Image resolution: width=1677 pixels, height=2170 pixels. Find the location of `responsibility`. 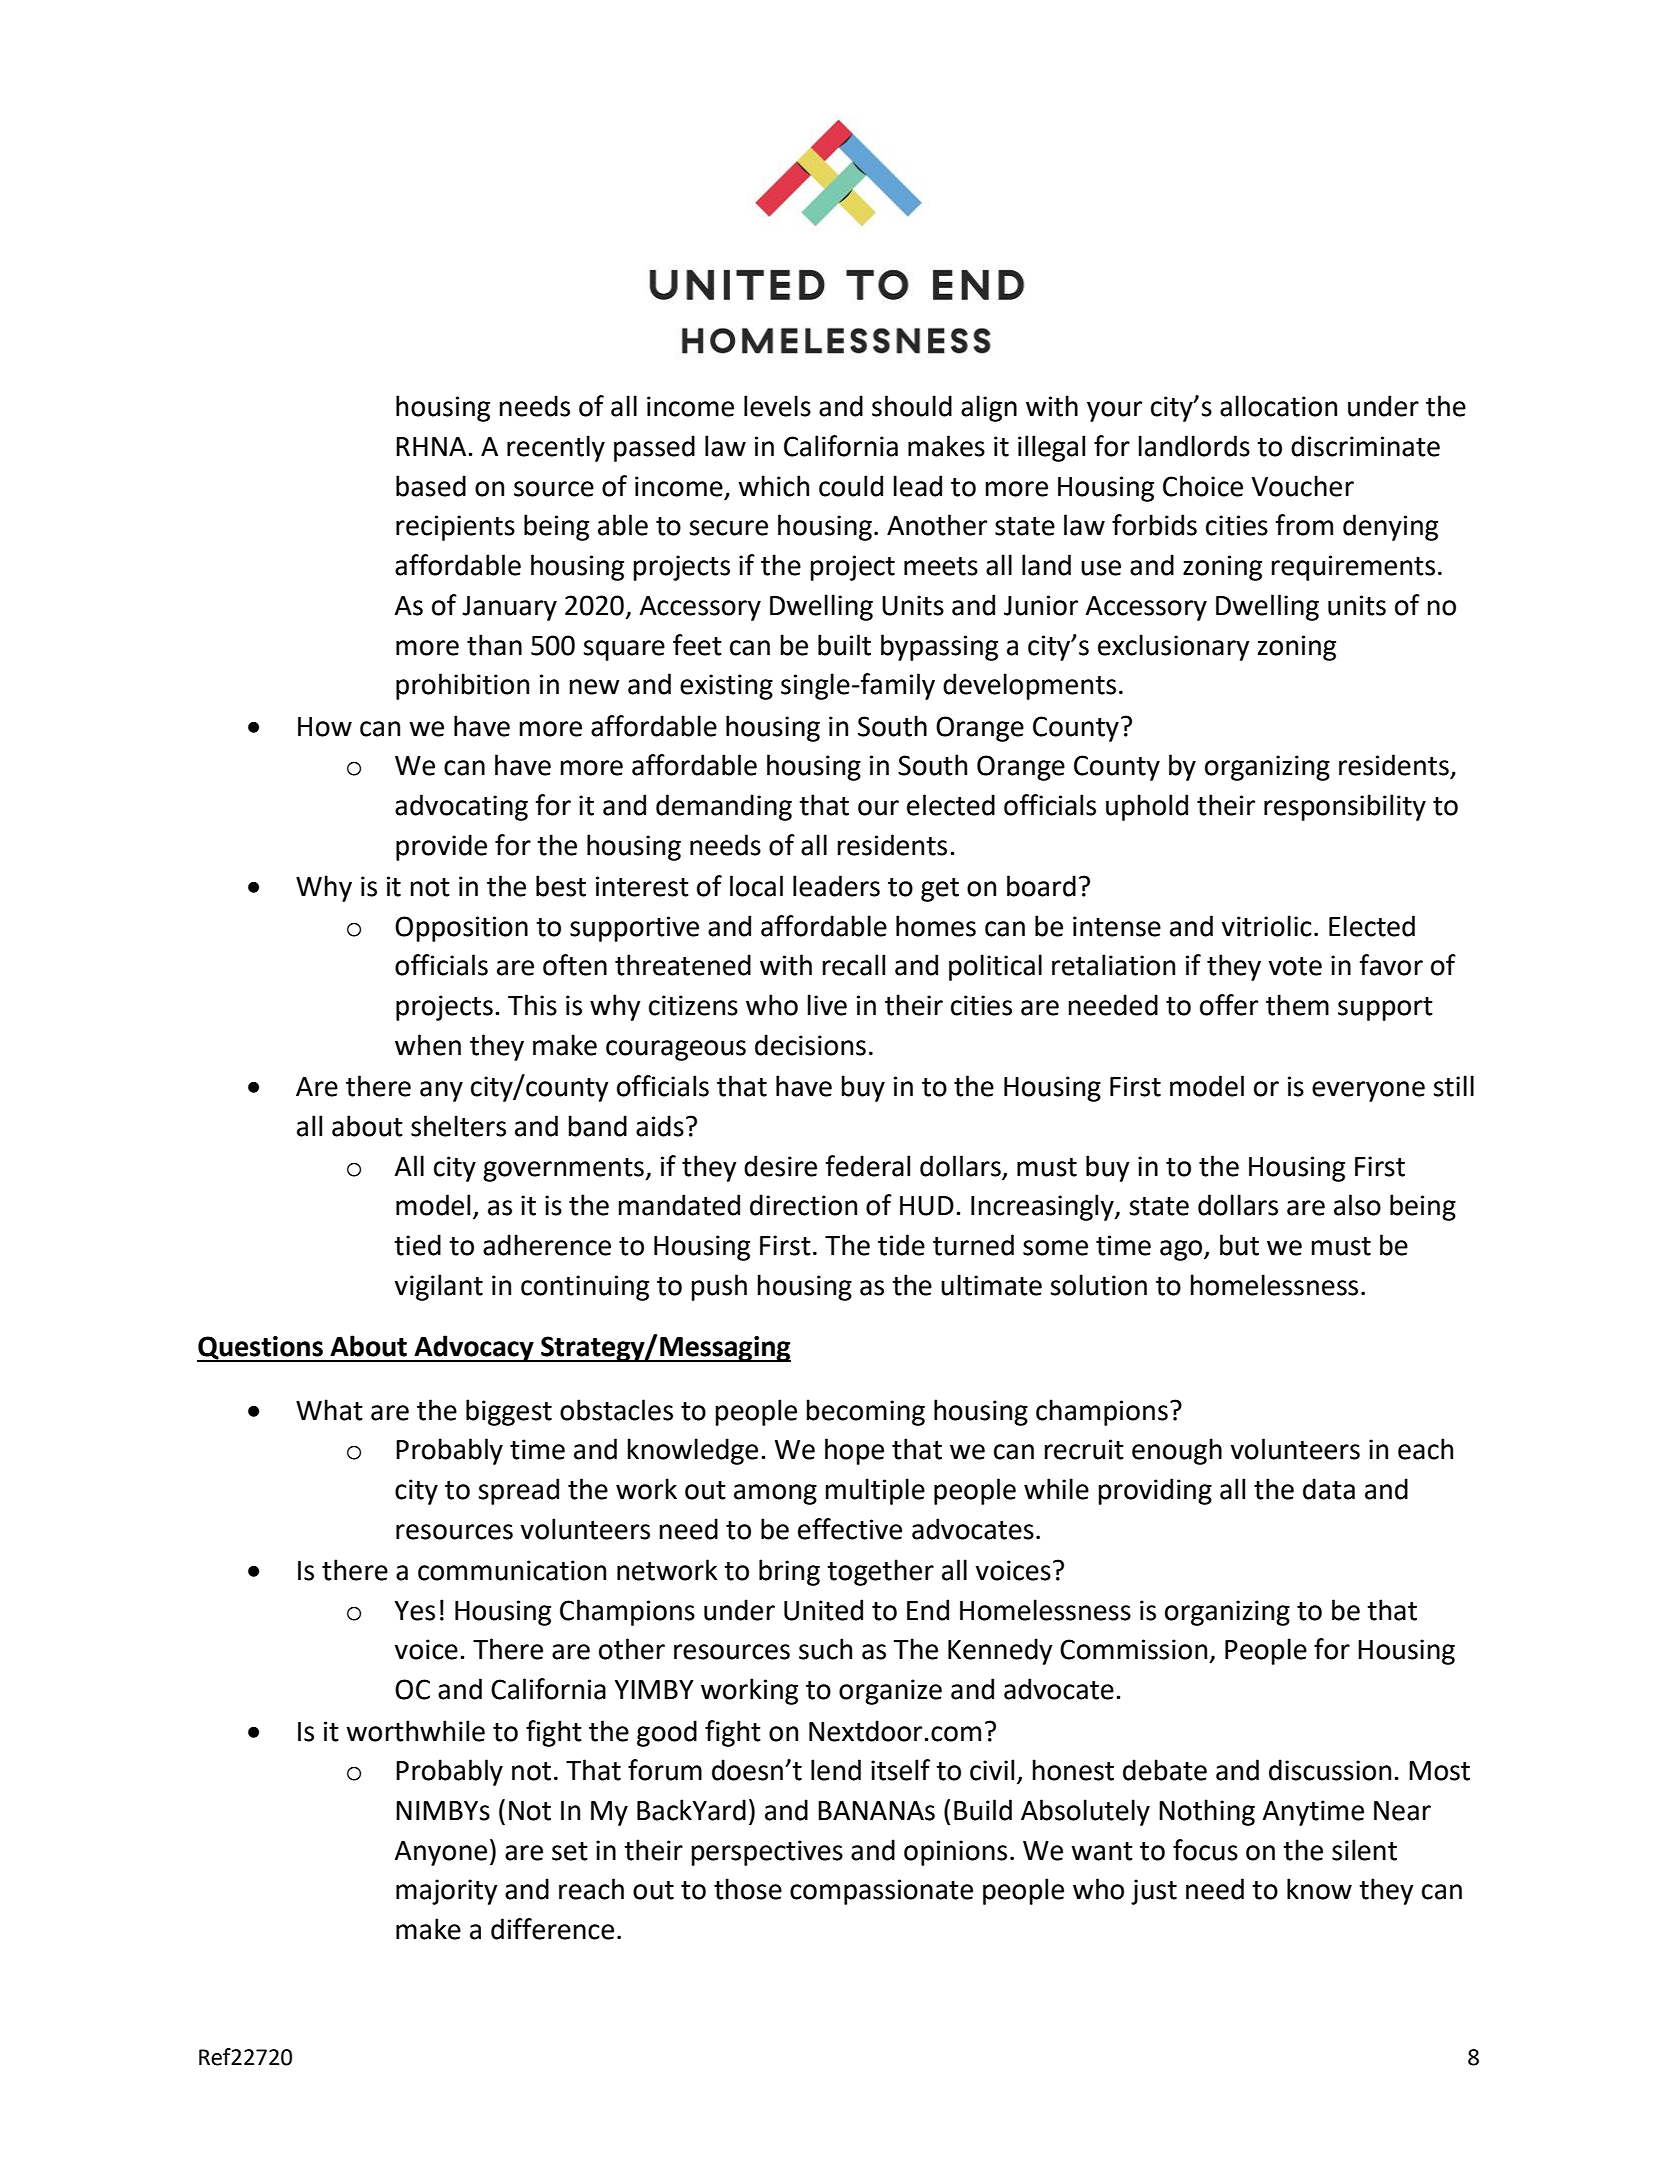

responsibility is located at coordinates (1345, 807).
